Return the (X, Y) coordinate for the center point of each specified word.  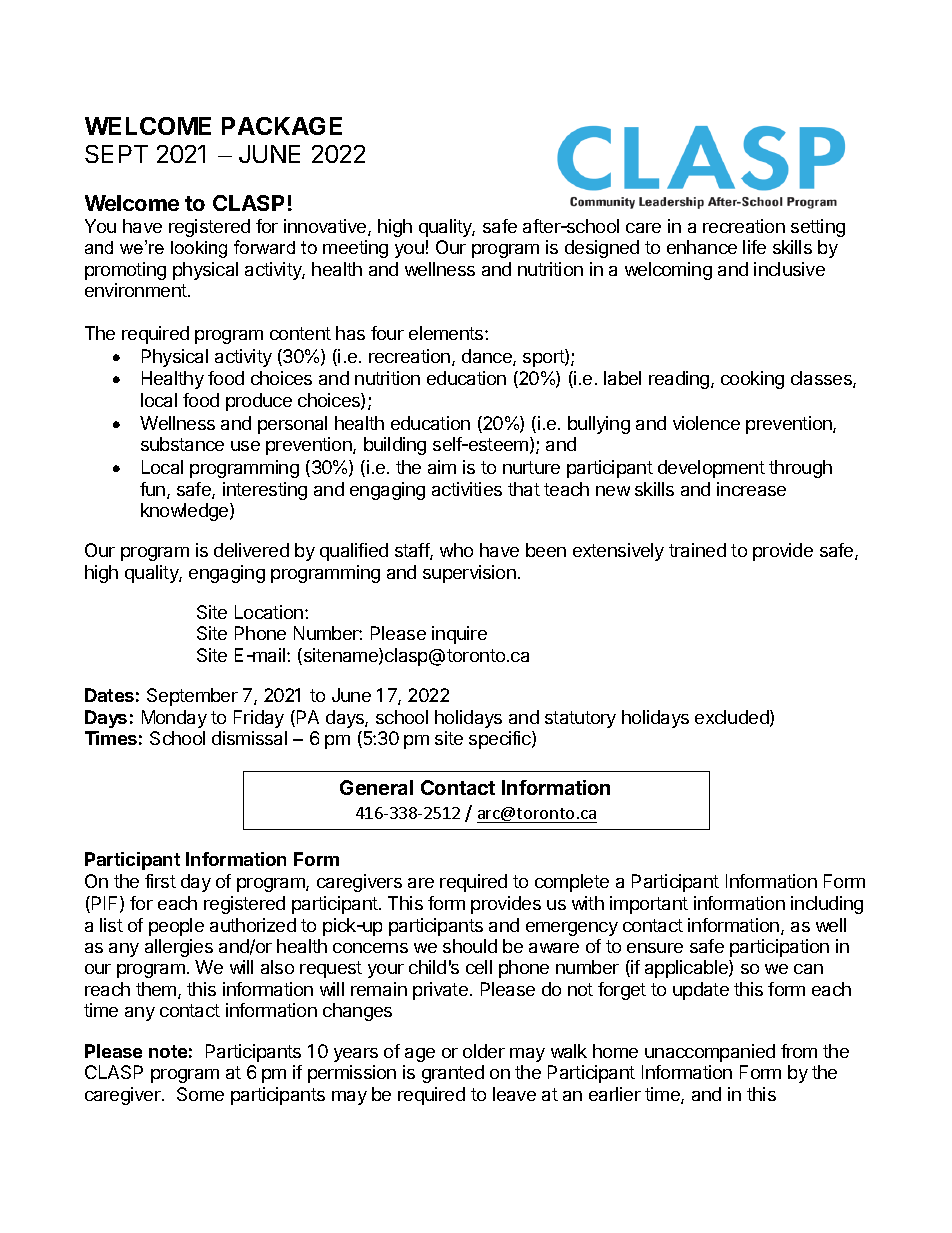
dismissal (249, 738)
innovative (326, 227)
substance (182, 444)
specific (501, 740)
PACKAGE (282, 126)
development (711, 469)
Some (200, 1094)
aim (442, 467)
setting (818, 228)
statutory (580, 719)
